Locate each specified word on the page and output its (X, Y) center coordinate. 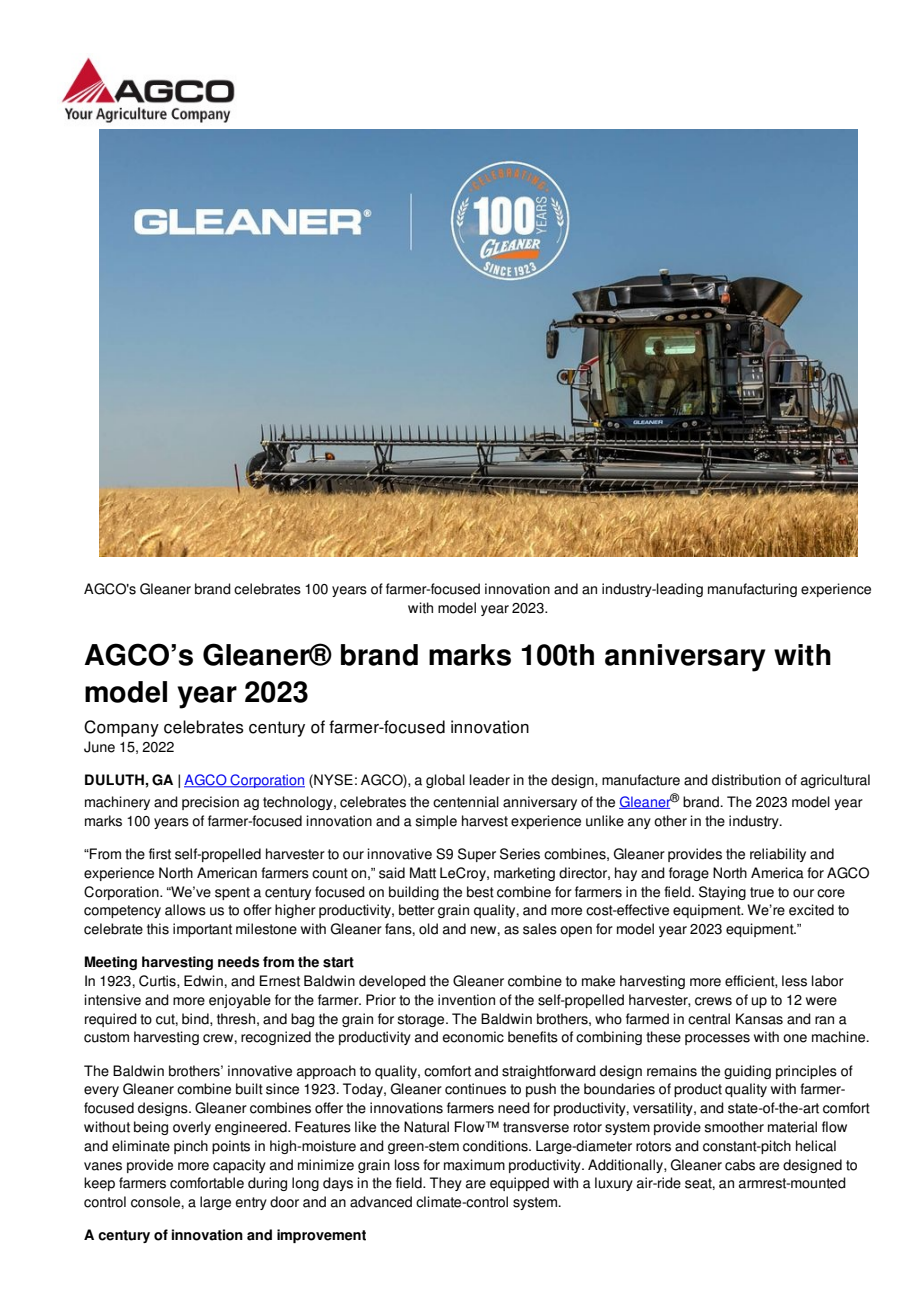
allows (185, 910)
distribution (746, 780)
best (480, 892)
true (762, 892)
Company (121, 728)
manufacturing (752, 590)
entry (251, 1203)
